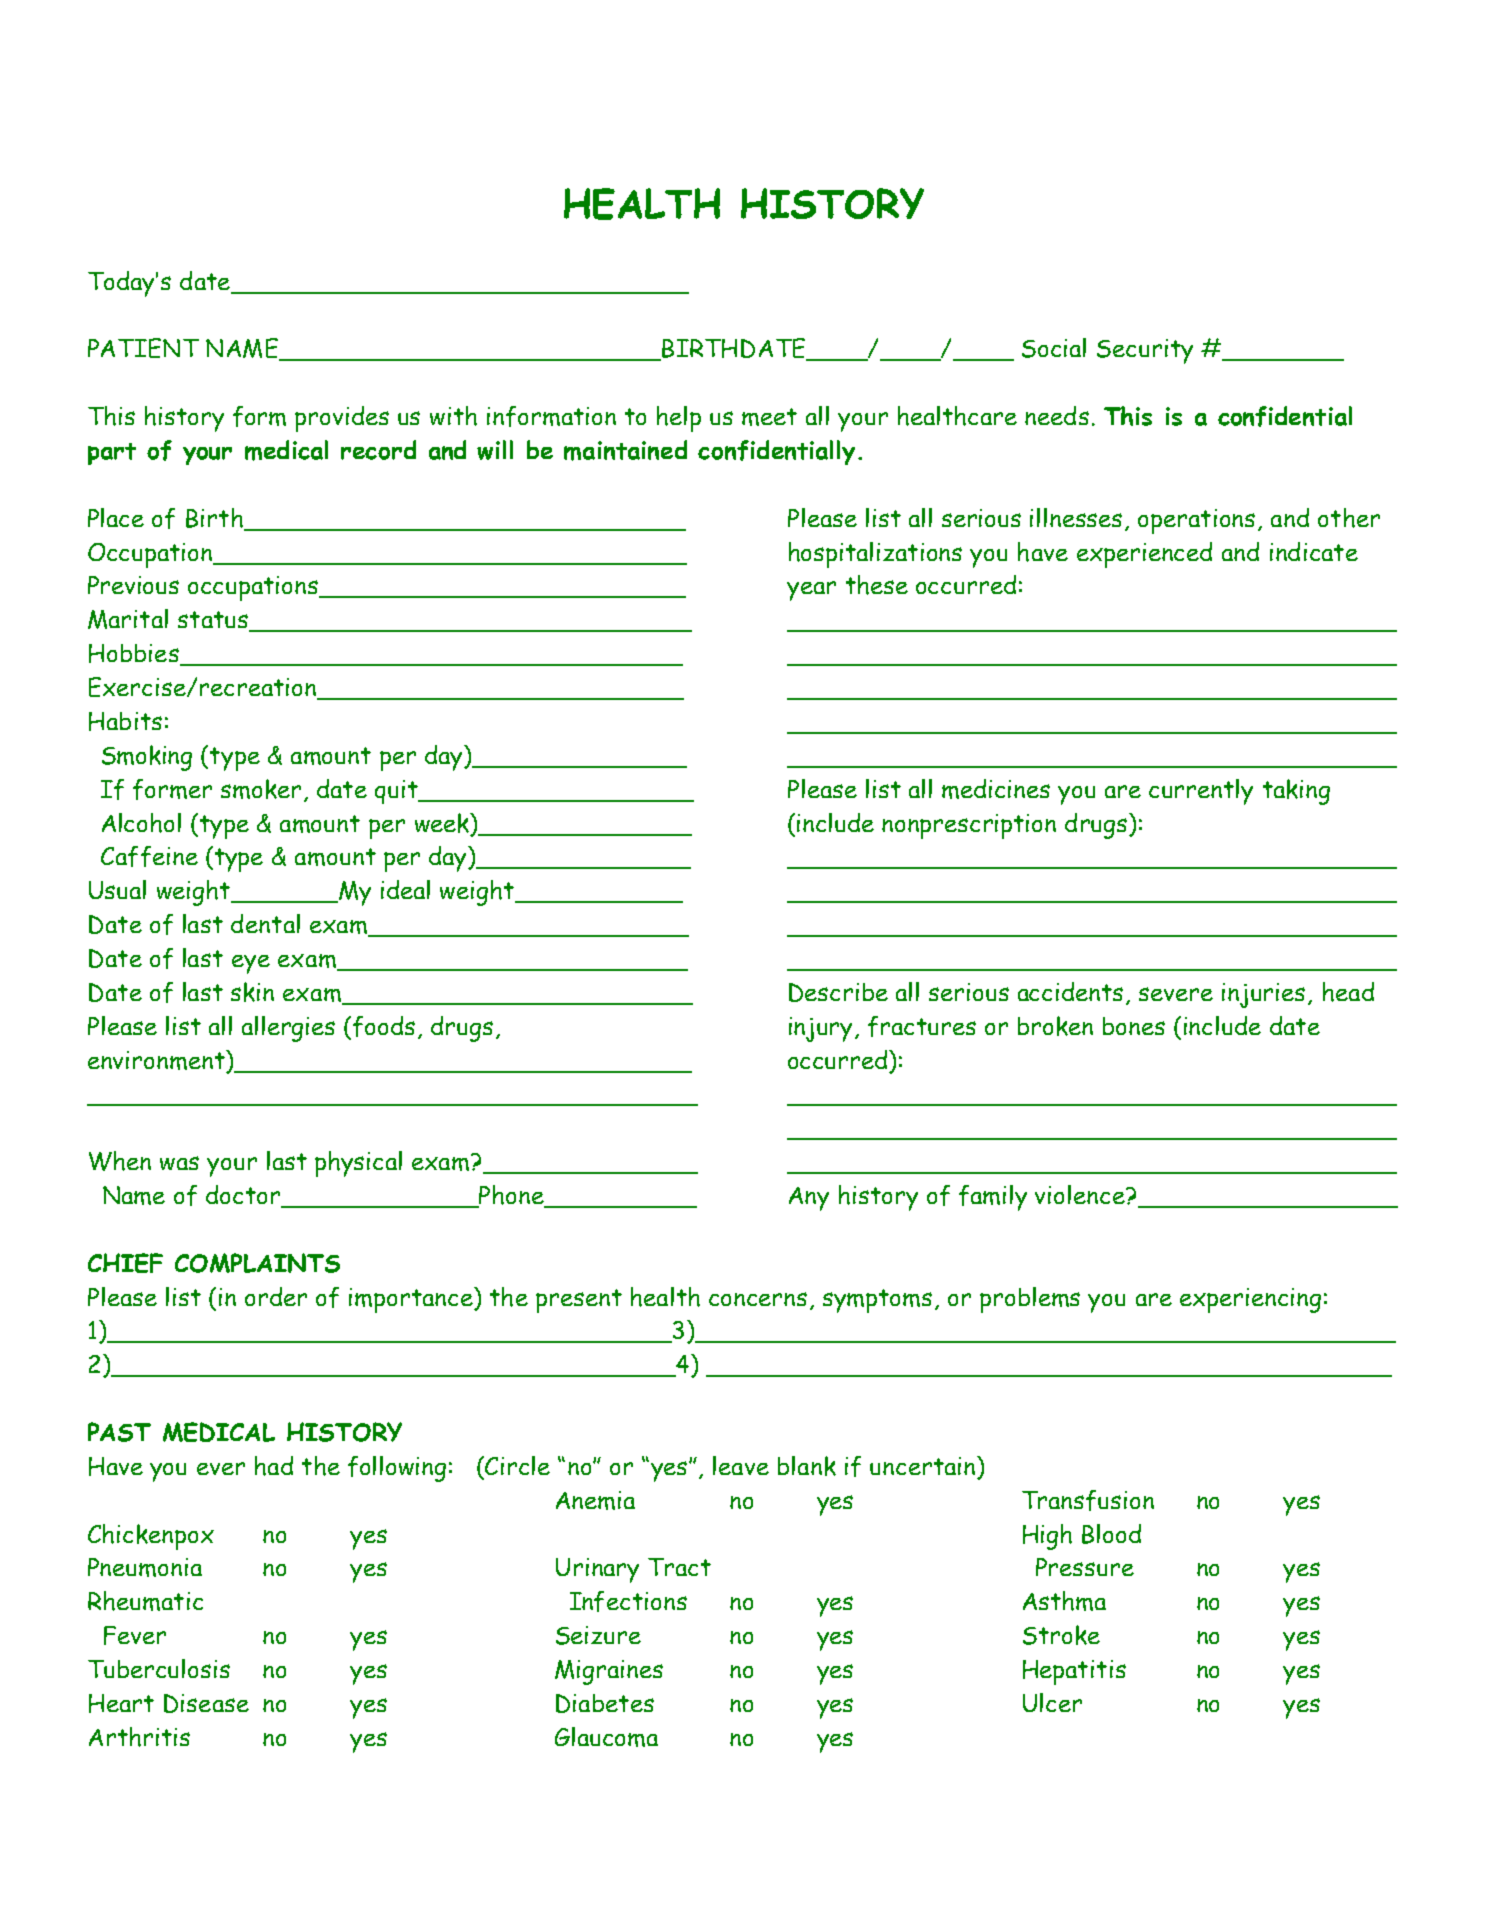 The height and width of the page is (1924, 1487). Describe the element at coordinates (1250, 1300) in the page. I see `experiencing` at that location.
